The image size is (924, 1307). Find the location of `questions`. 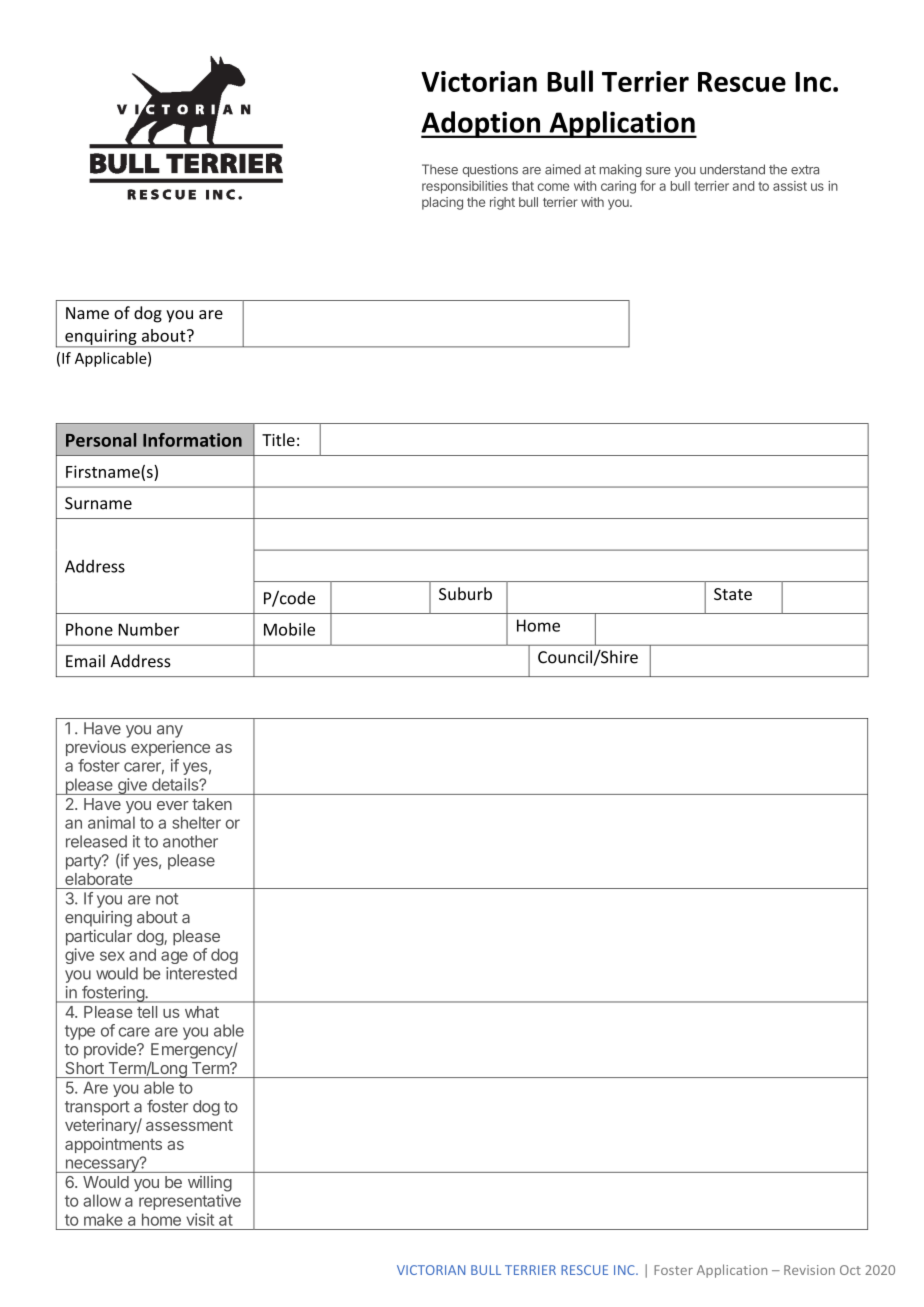

questions is located at coordinates (490, 170).
